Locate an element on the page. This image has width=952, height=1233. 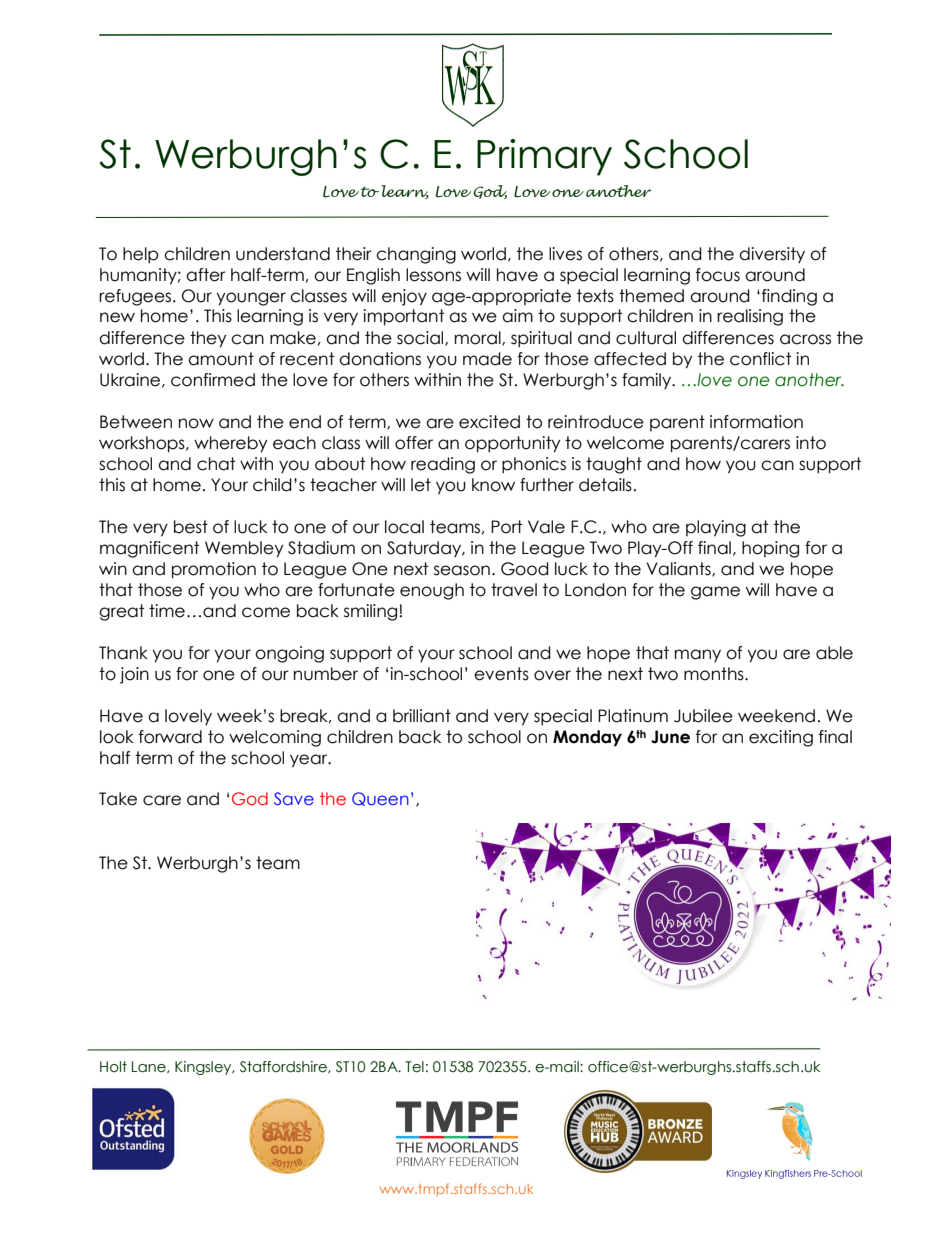
into is located at coordinates (811, 443).
